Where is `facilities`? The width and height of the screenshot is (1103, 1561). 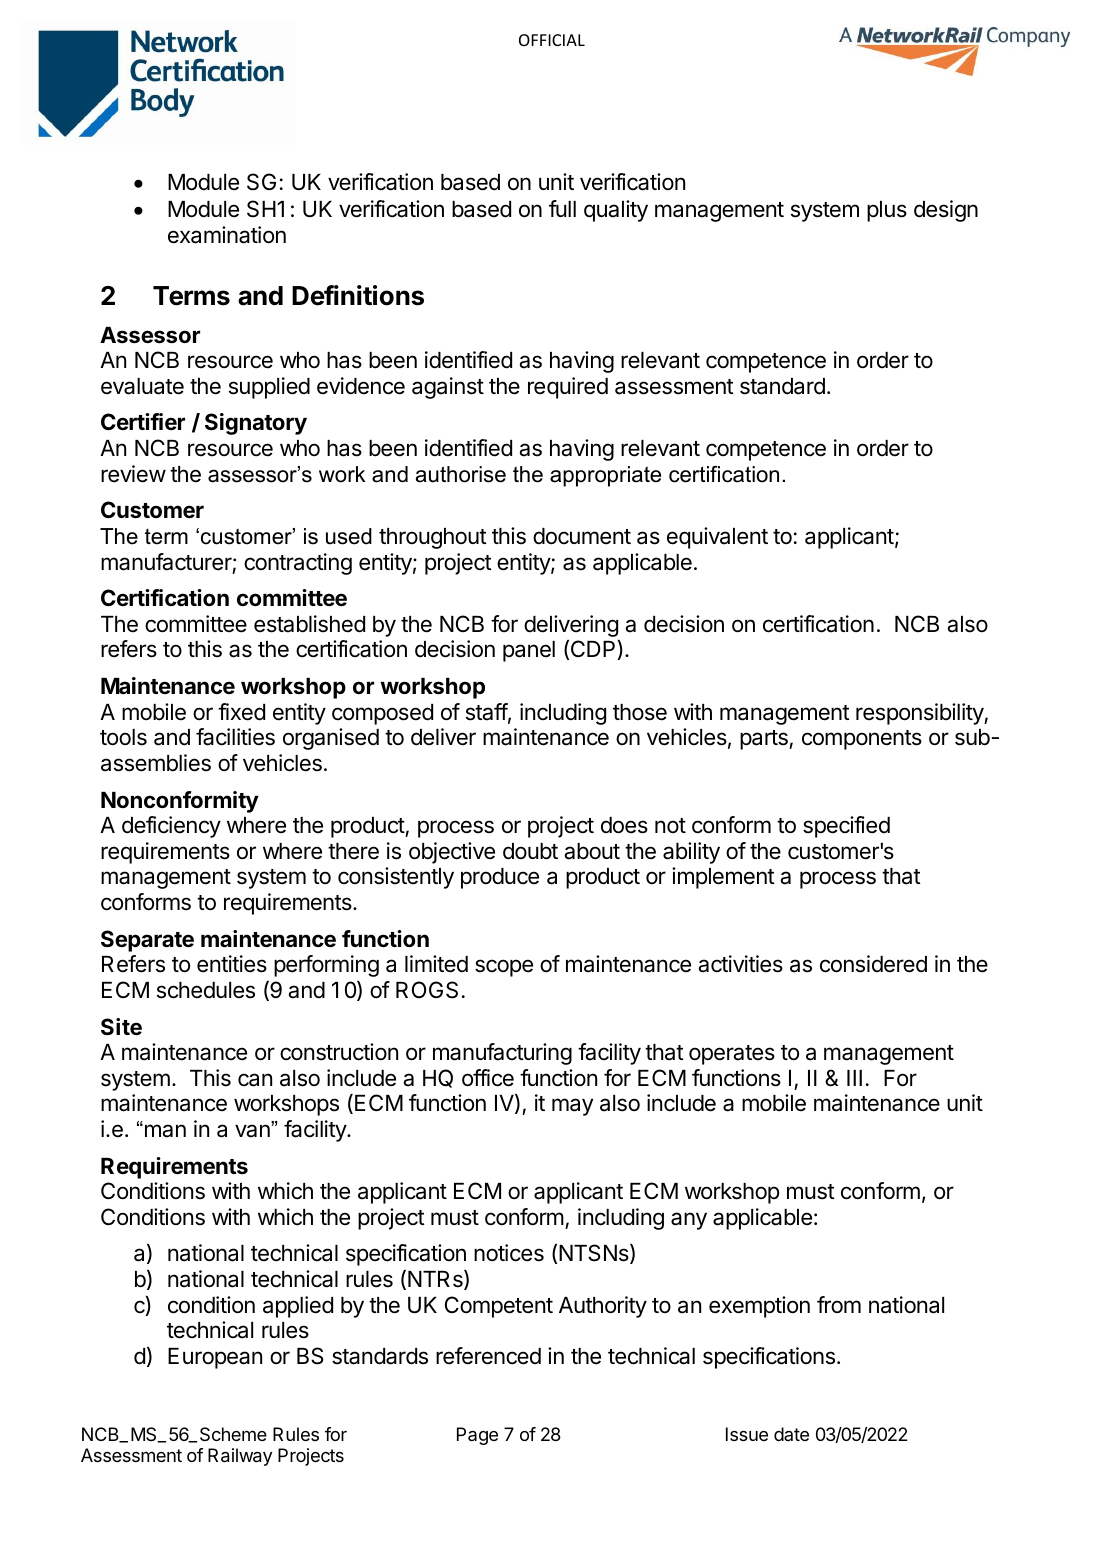
facilities is located at coordinates (235, 737).
